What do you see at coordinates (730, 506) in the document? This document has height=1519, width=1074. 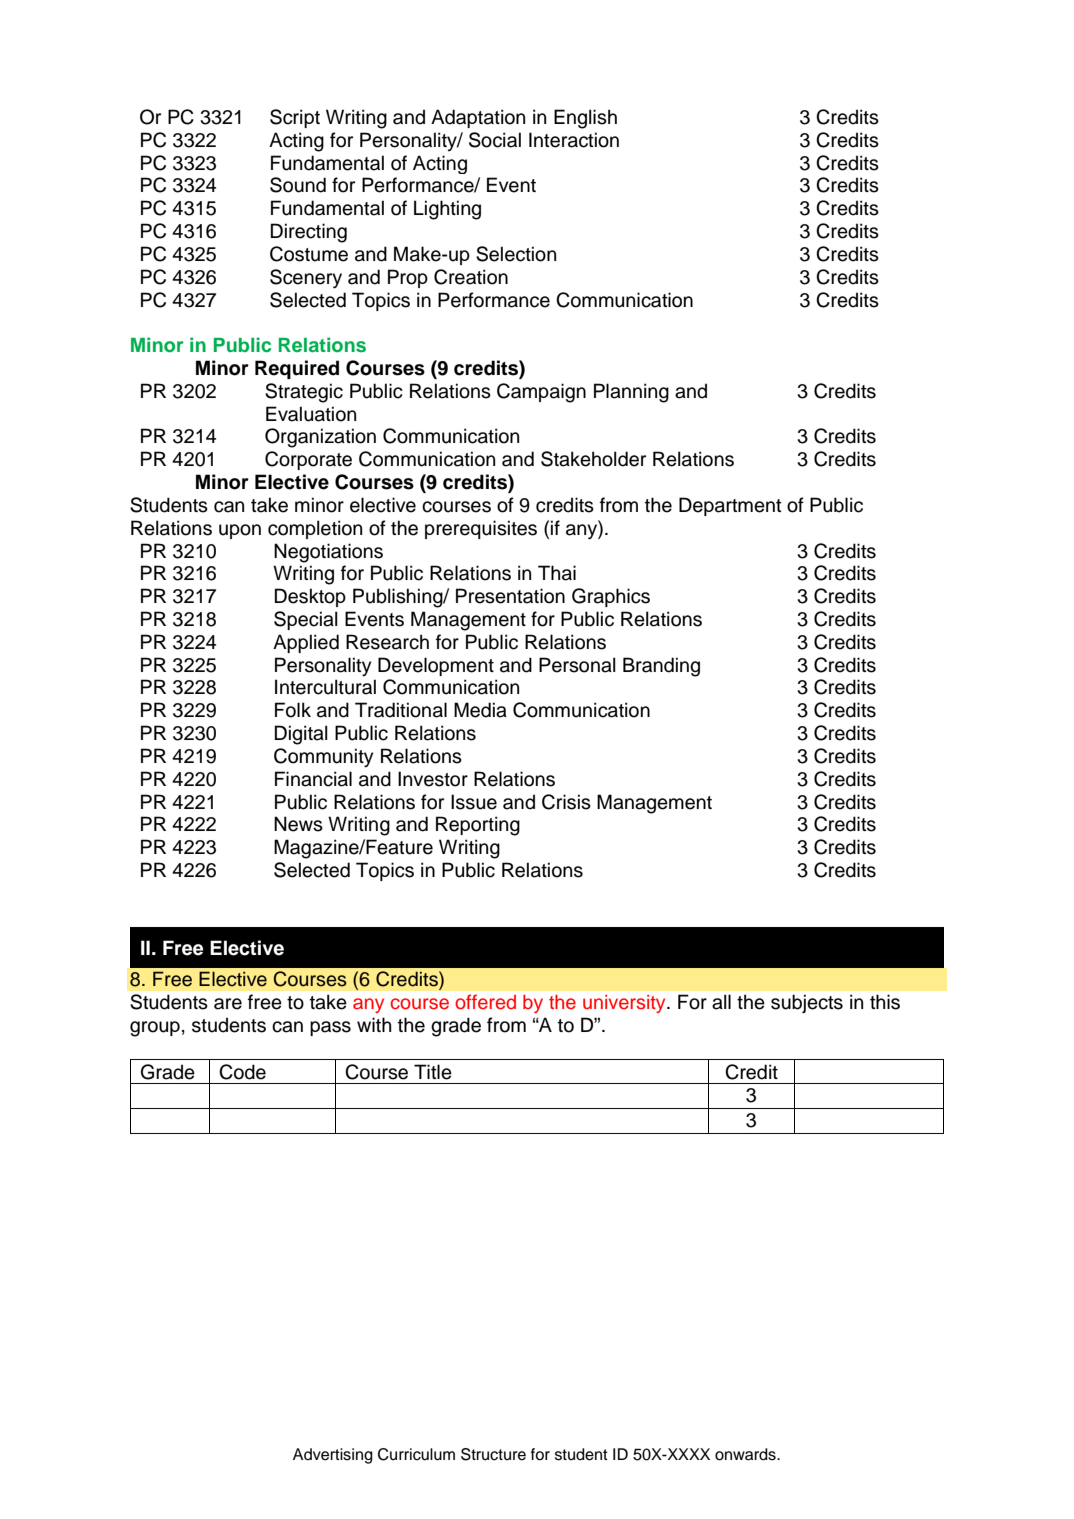 I see `Department` at bounding box center [730, 506].
